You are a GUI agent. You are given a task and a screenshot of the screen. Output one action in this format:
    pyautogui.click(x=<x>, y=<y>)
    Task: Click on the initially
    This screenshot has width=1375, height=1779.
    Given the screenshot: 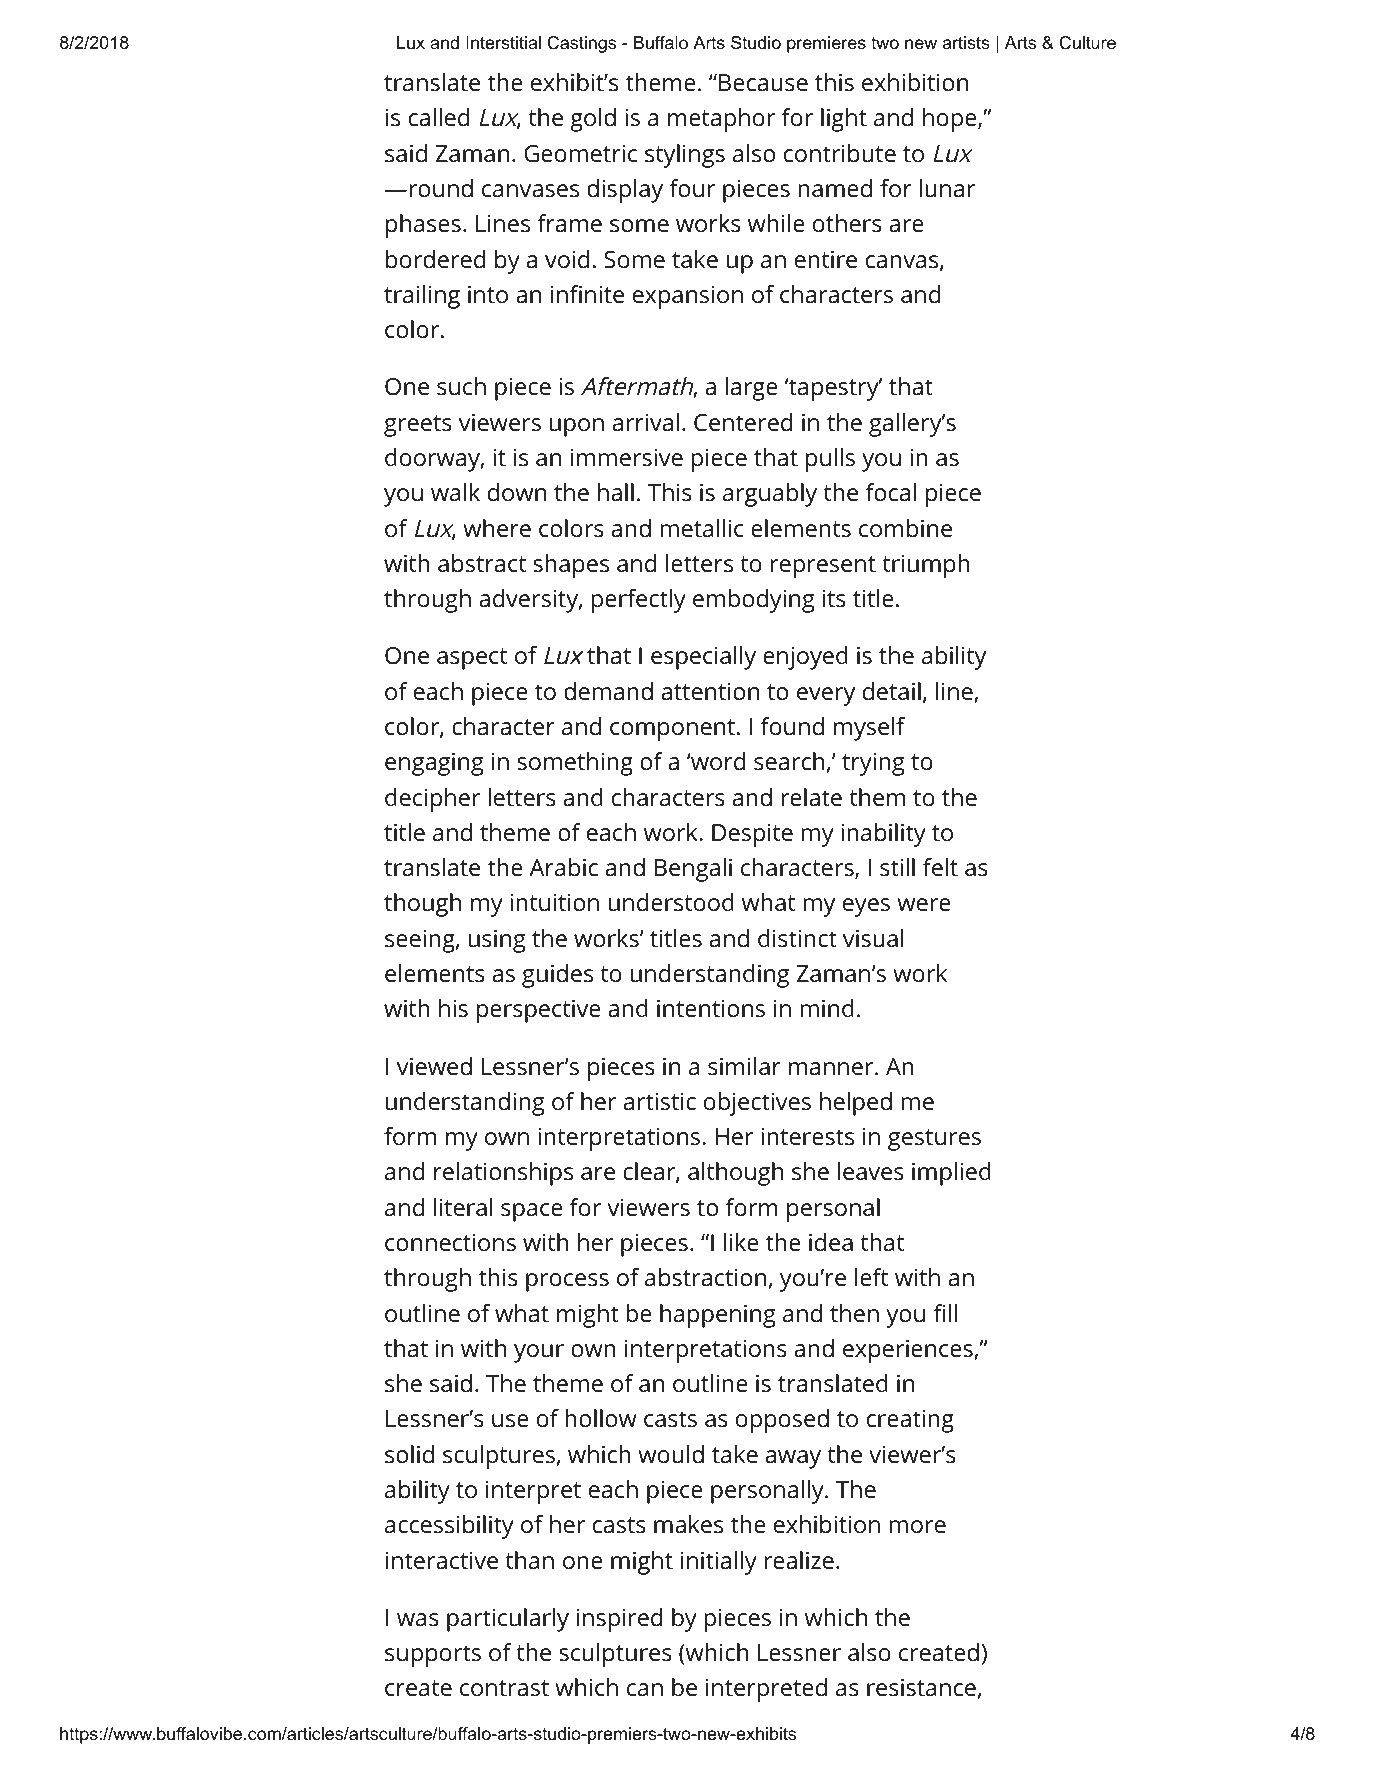 What is the action you would take?
    pyautogui.click(x=719, y=1563)
